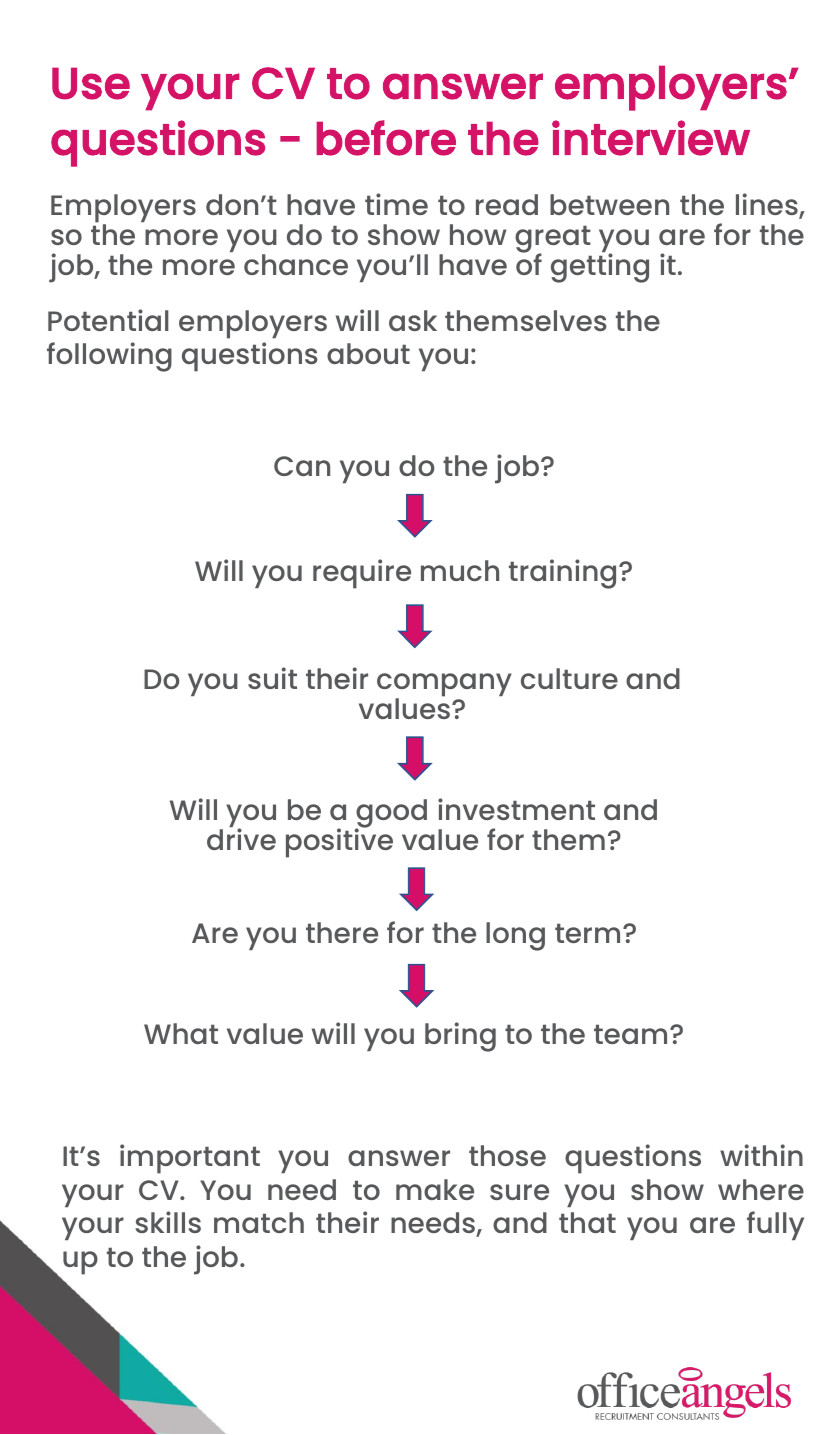  Describe the element at coordinates (91, 83) in the screenshot. I see `Use` at that location.
